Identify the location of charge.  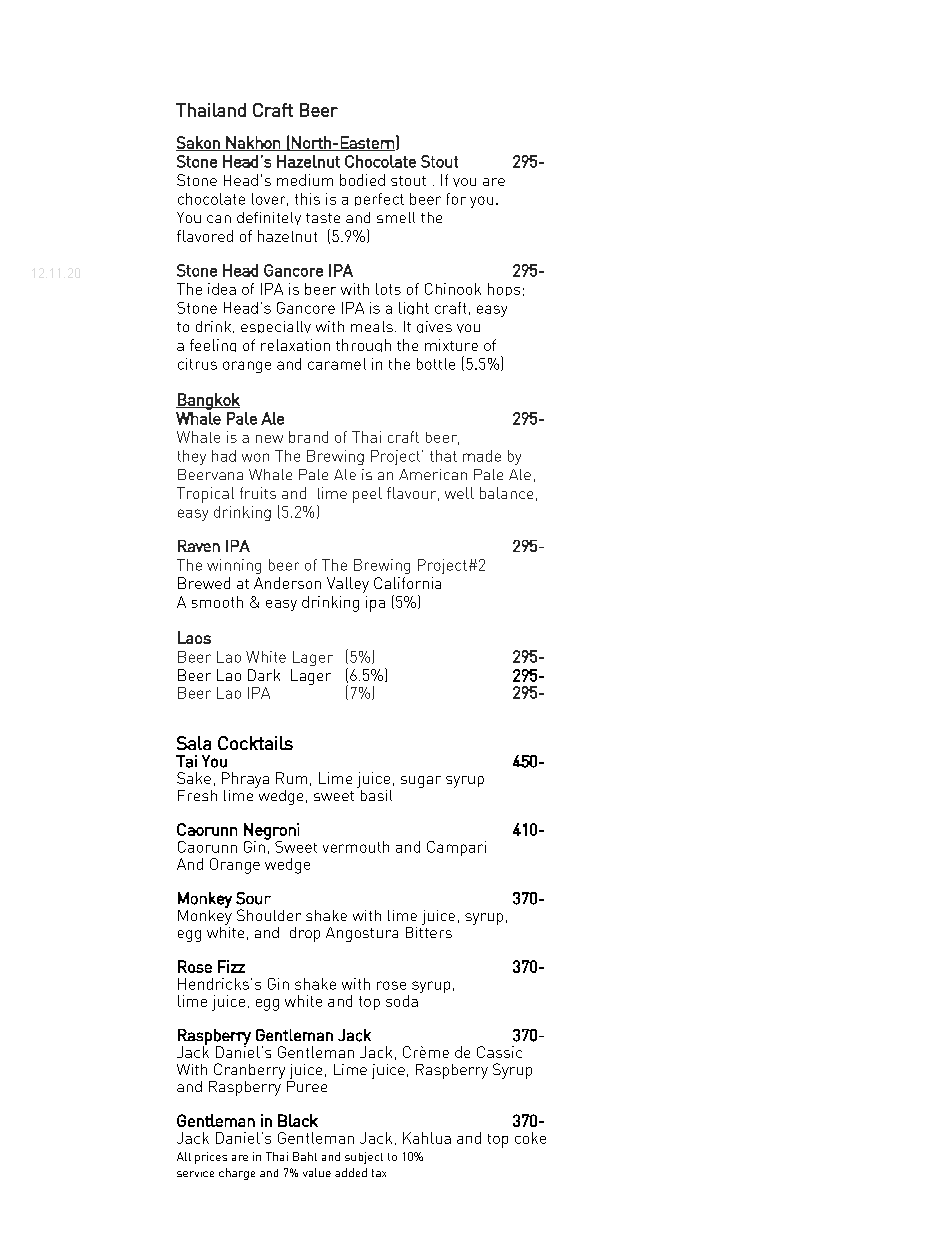
(237, 1174).
